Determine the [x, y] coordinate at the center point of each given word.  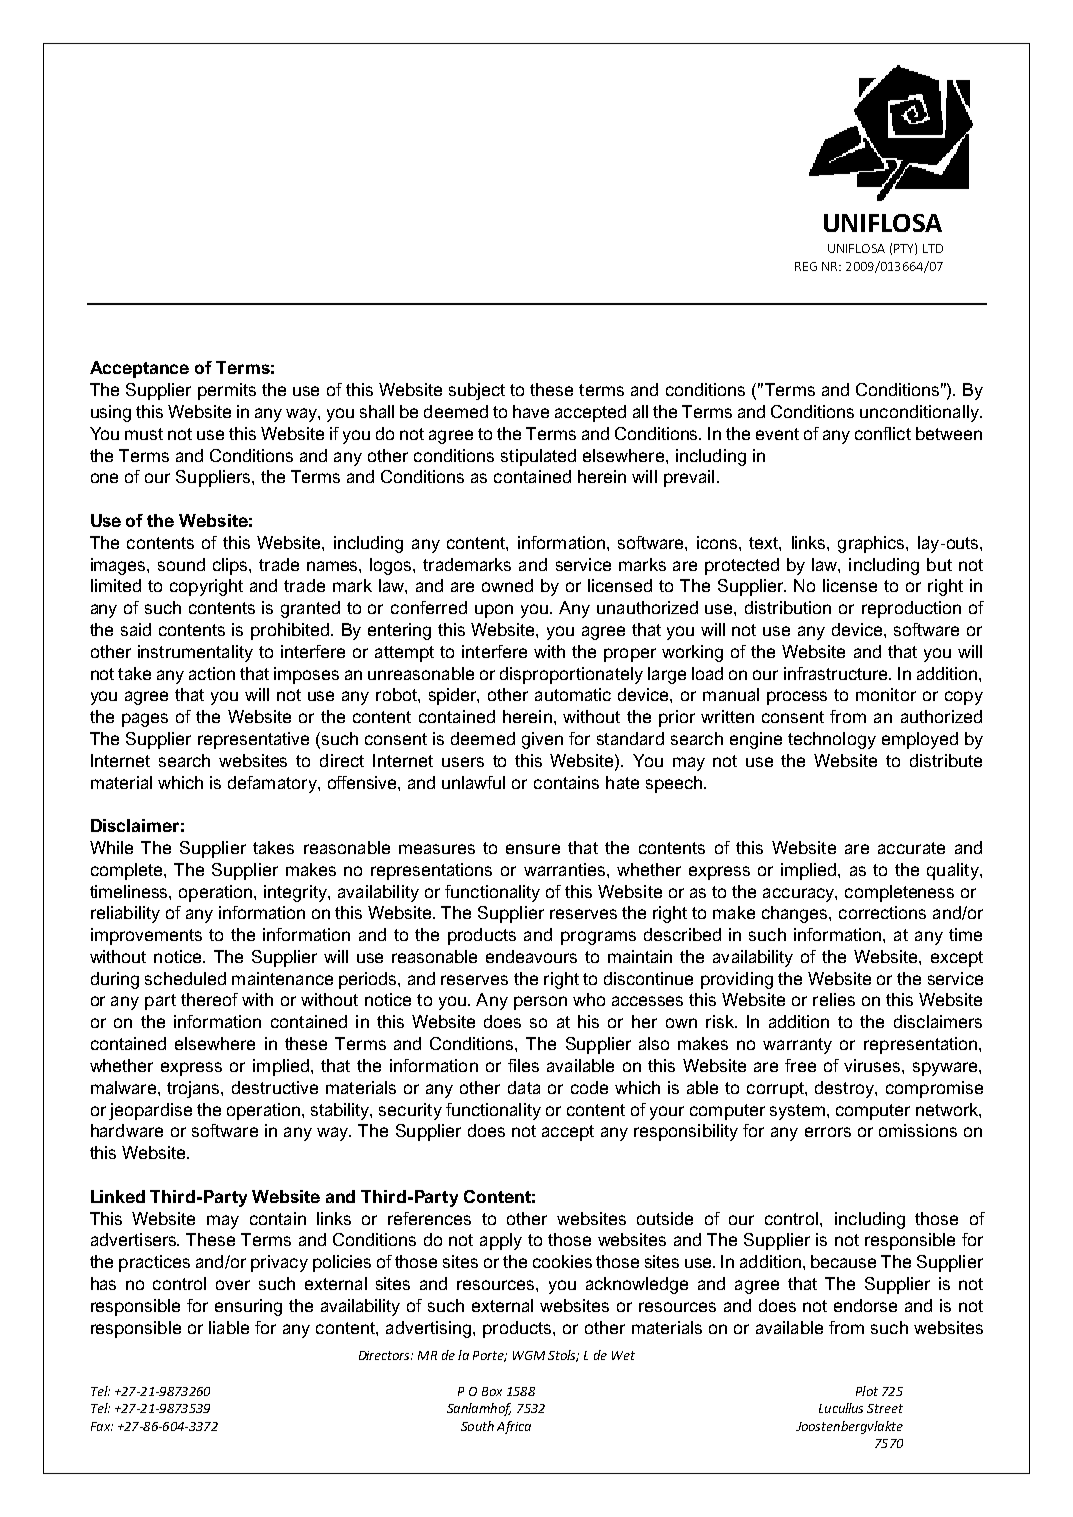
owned [507, 585]
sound [181, 564]
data [524, 1087]
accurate [911, 848]
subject [477, 391]
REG [806, 266]
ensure [533, 849]
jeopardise [150, 1111]
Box [492, 1391]
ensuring [248, 1307]
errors [828, 1132]
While [111, 847]
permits [227, 391]
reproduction [911, 609]
